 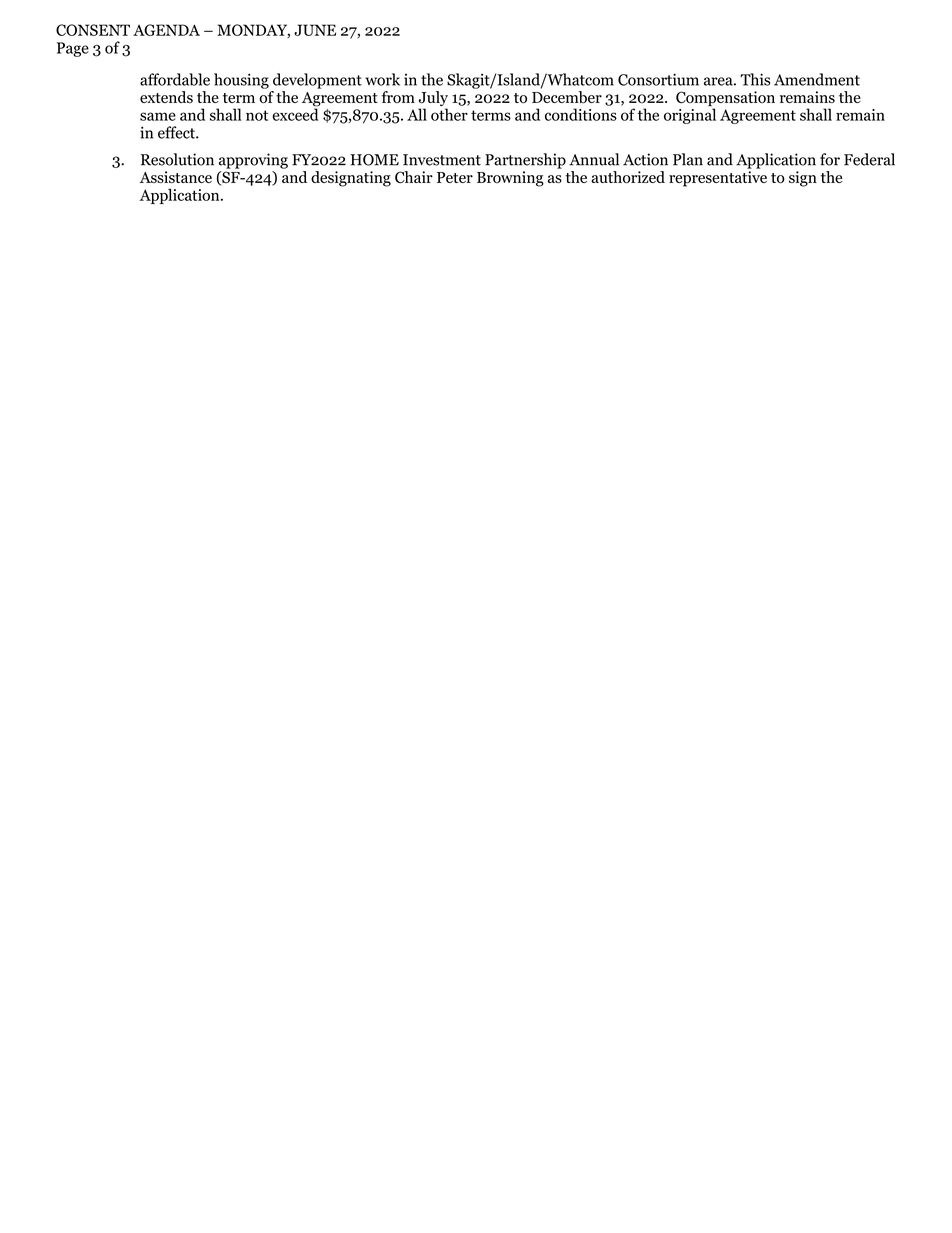 I want to click on Assistance, so click(x=176, y=177).
